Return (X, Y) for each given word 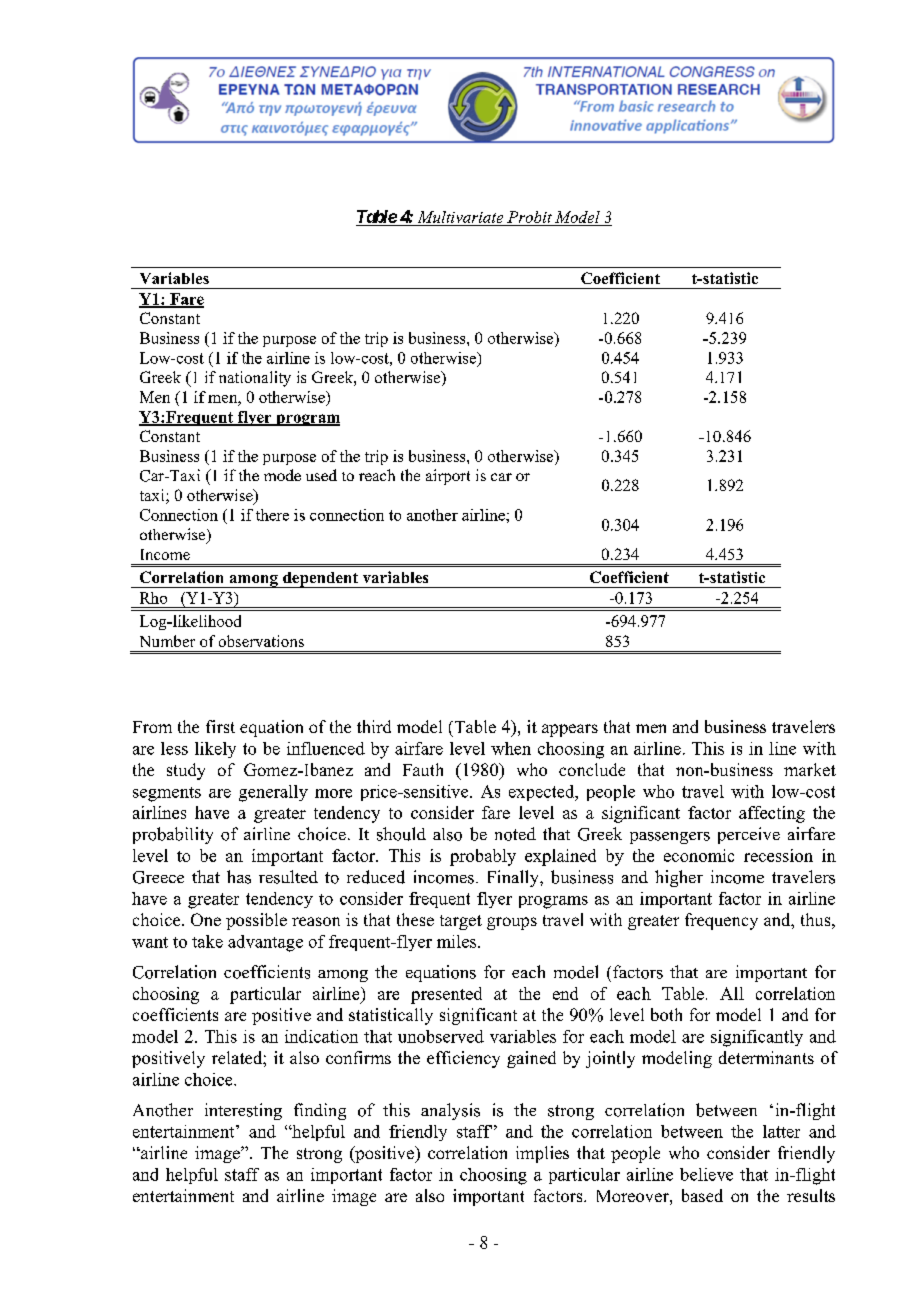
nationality (255, 379)
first (220, 726)
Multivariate (460, 218)
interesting (243, 1111)
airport (448, 477)
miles (456, 941)
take (207, 941)
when (511, 748)
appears (570, 730)
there (272, 515)
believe (706, 1174)
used (321, 475)
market (810, 769)
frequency (721, 921)
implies (542, 1154)
